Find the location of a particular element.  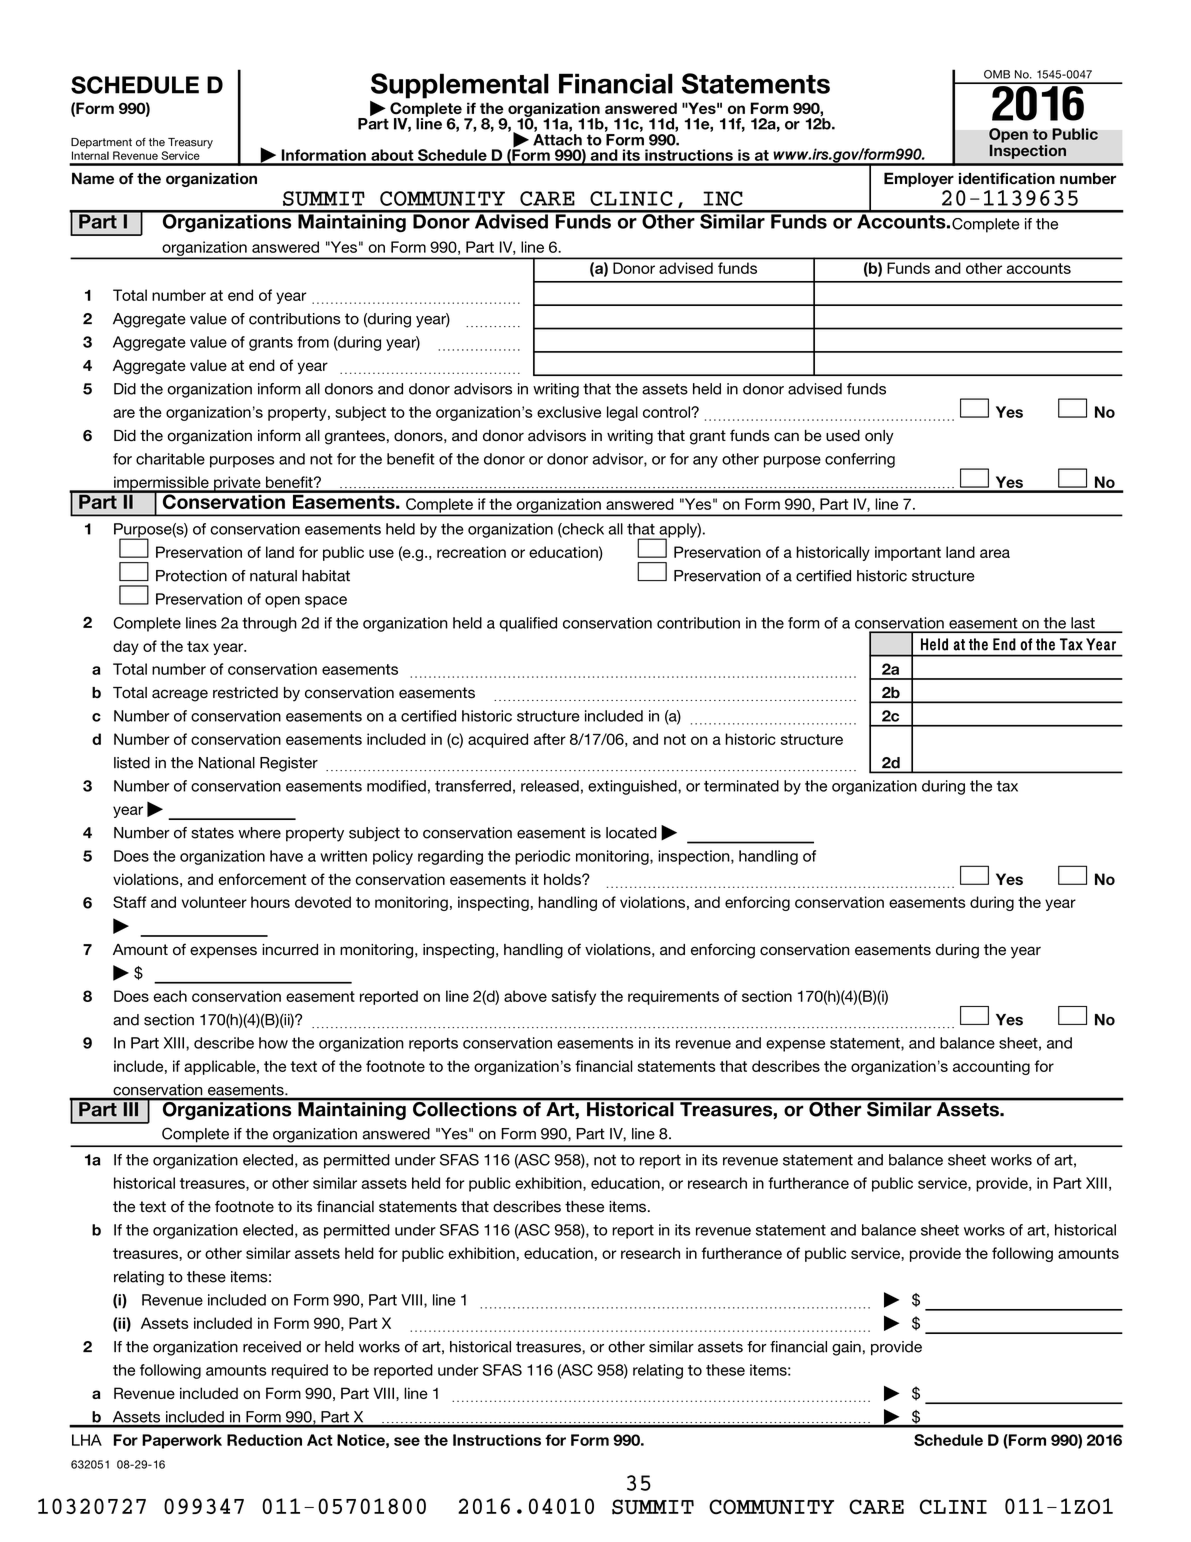

terminated is located at coordinates (741, 786).
